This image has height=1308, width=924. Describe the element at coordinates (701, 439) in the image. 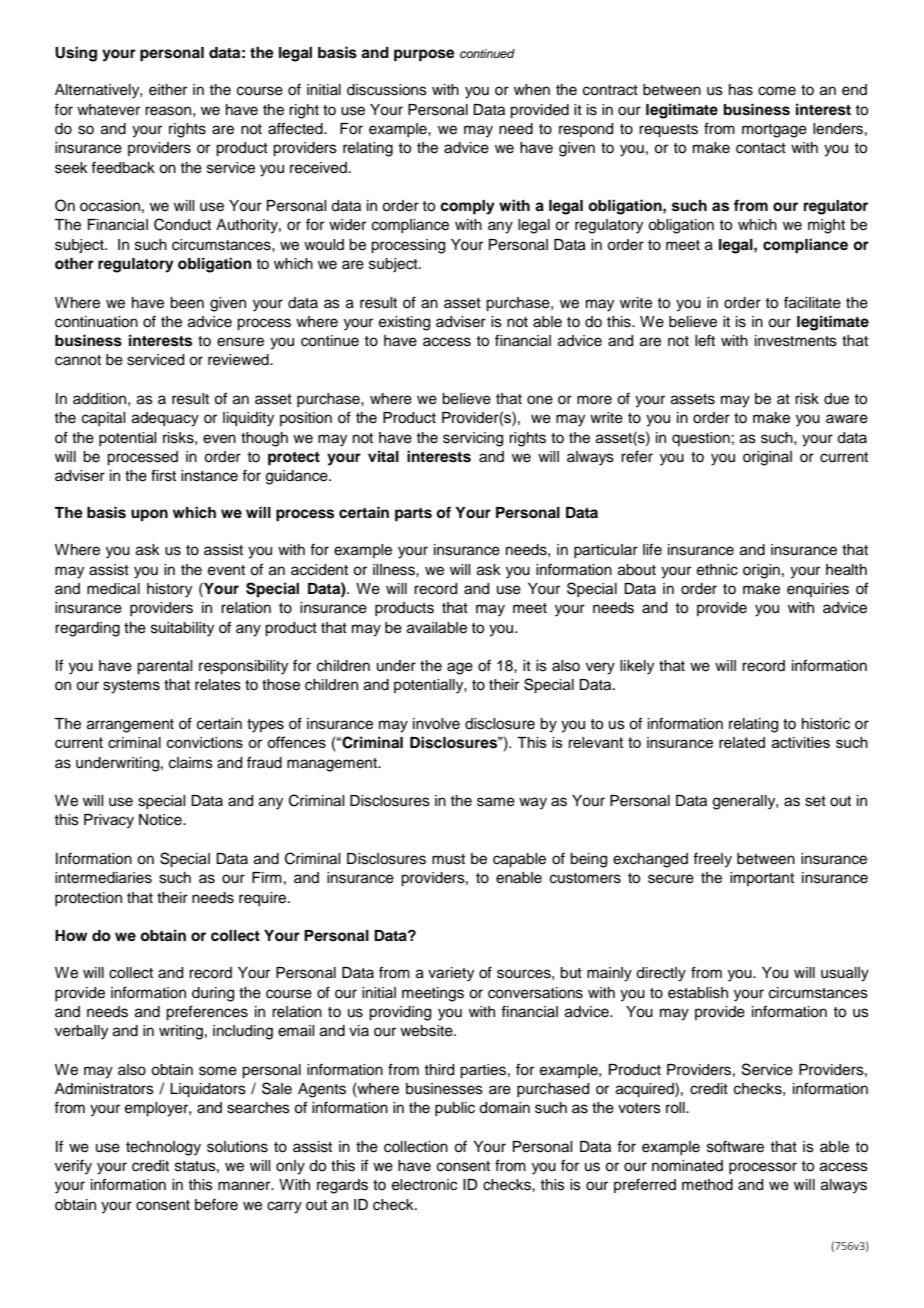

I see `question` at that location.
